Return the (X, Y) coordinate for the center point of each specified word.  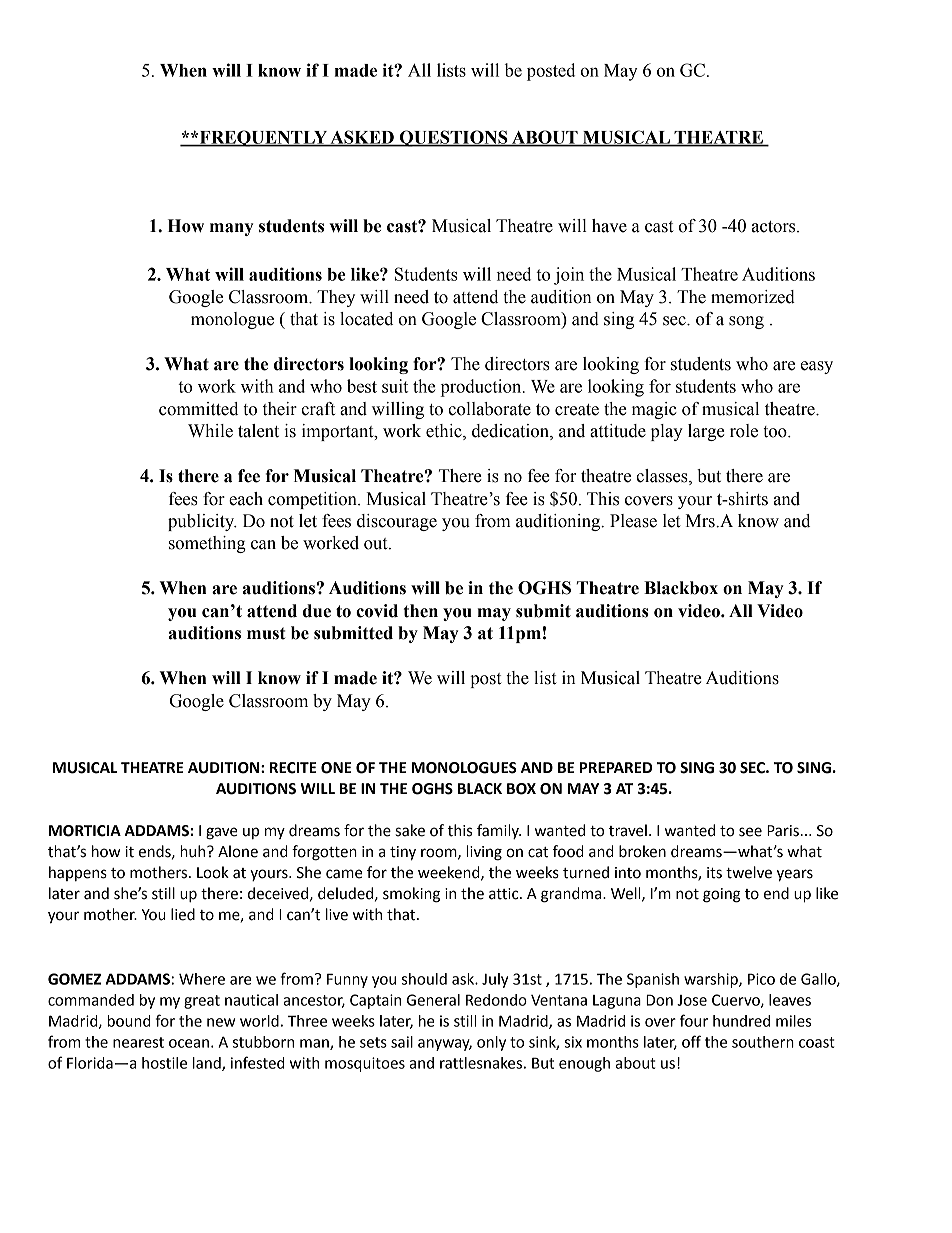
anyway (445, 1045)
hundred (741, 1021)
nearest (138, 1042)
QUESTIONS (454, 138)
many (231, 229)
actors (775, 227)
